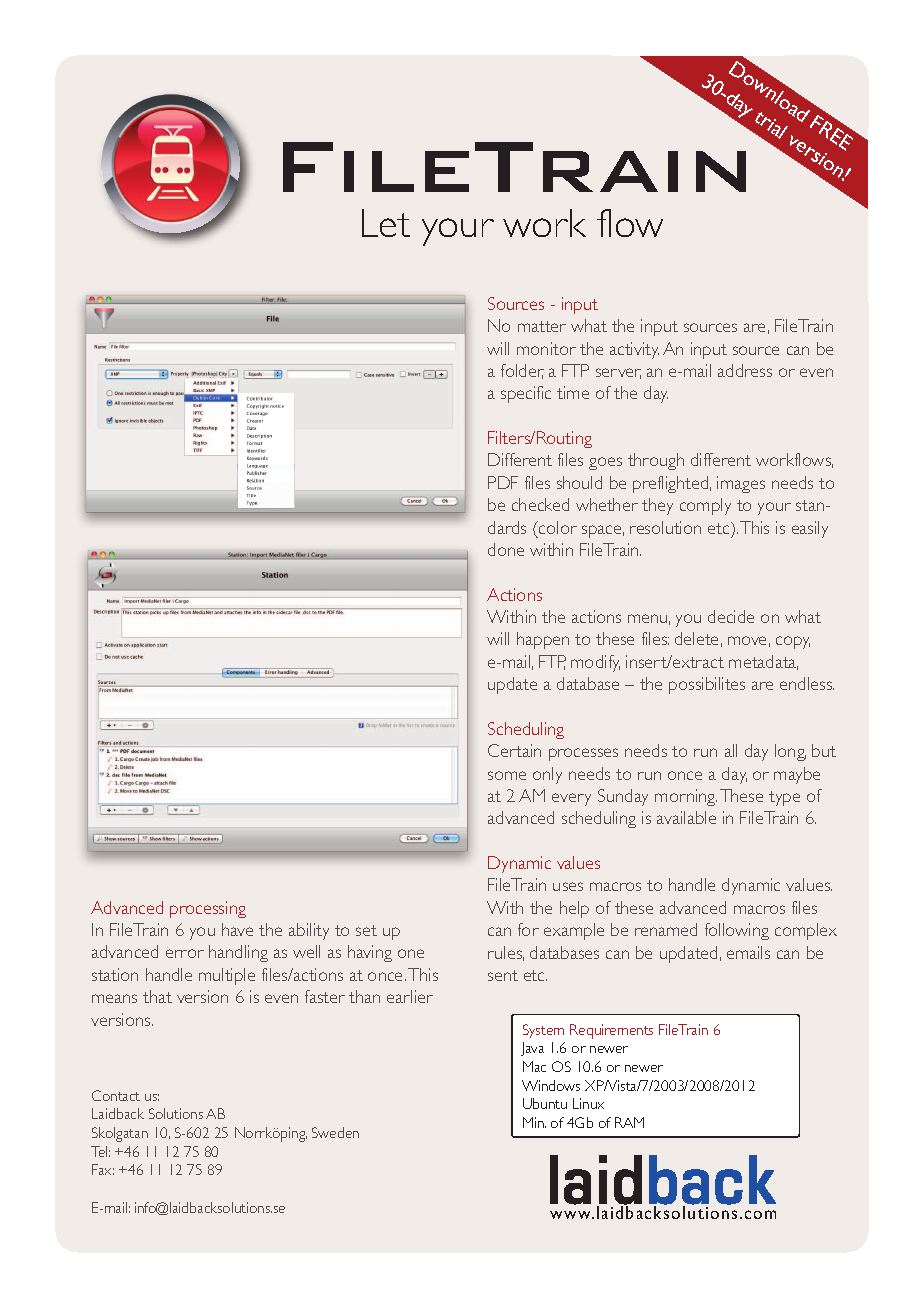 This screenshot has width=924, height=1308. I want to click on folder, so click(522, 371).
